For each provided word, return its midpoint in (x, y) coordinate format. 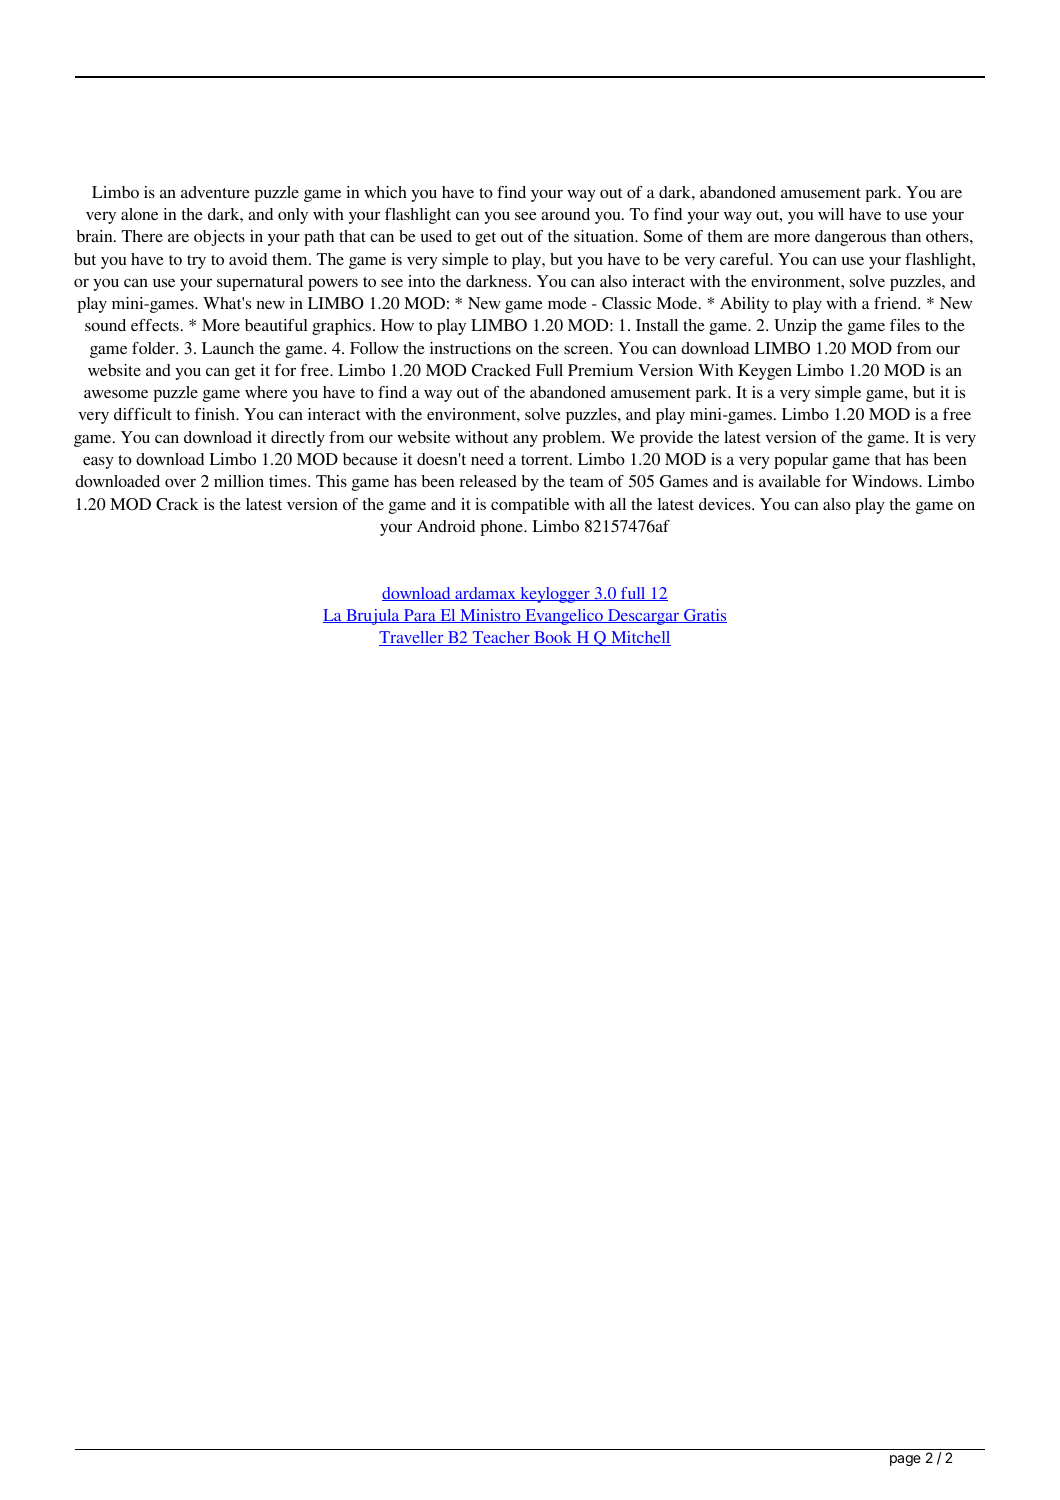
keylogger (555, 595)
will (831, 214)
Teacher (501, 638)
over (180, 483)
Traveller (412, 638)
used (436, 236)
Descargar (644, 617)
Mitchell (640, 638)
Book (553, 638)
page (905, 1460)
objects (219, 238)
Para (420, 616)
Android (446, 526)
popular (801, 461)
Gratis (704, 616)
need (487, 459)
